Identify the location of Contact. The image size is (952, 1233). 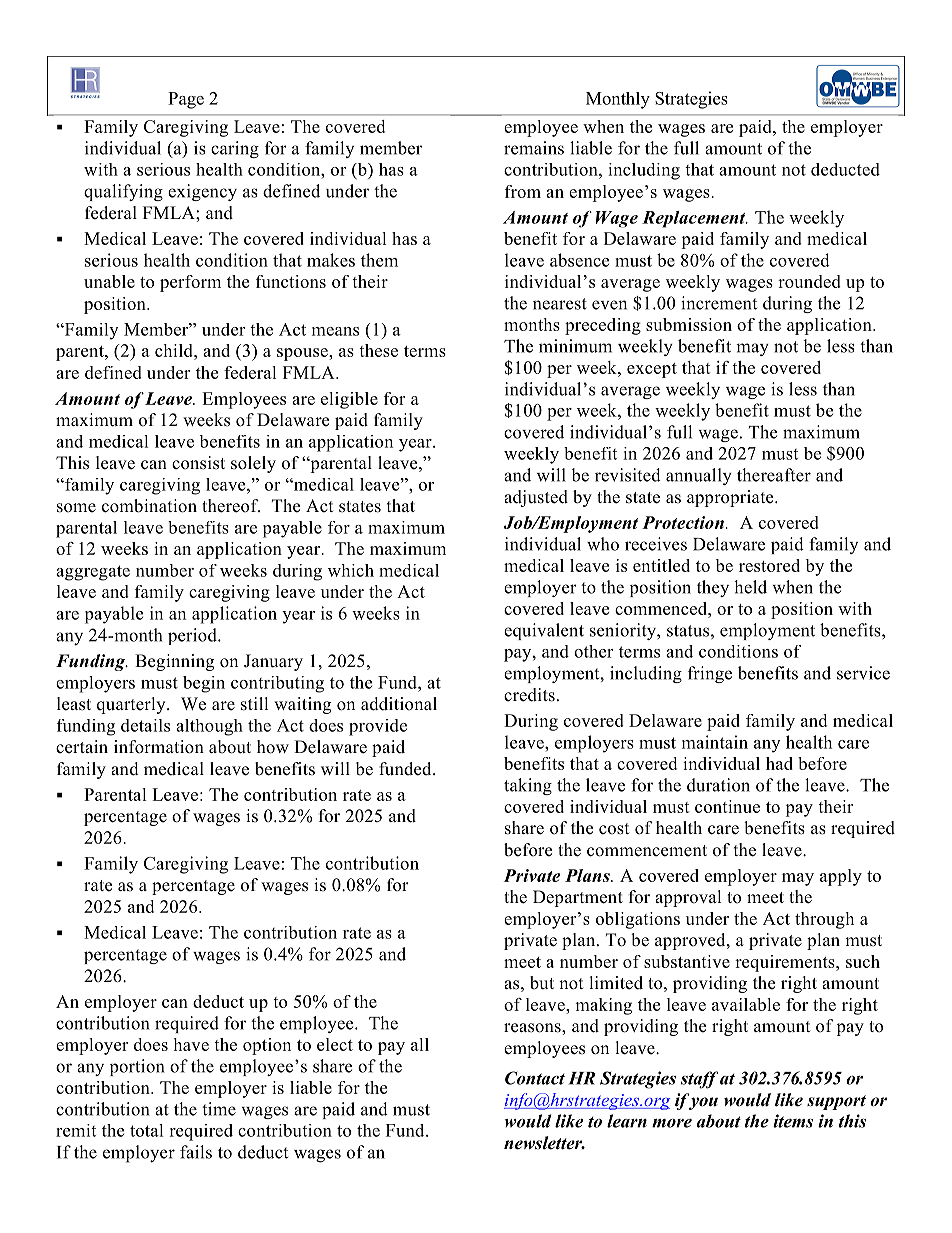
(535, 1078).
